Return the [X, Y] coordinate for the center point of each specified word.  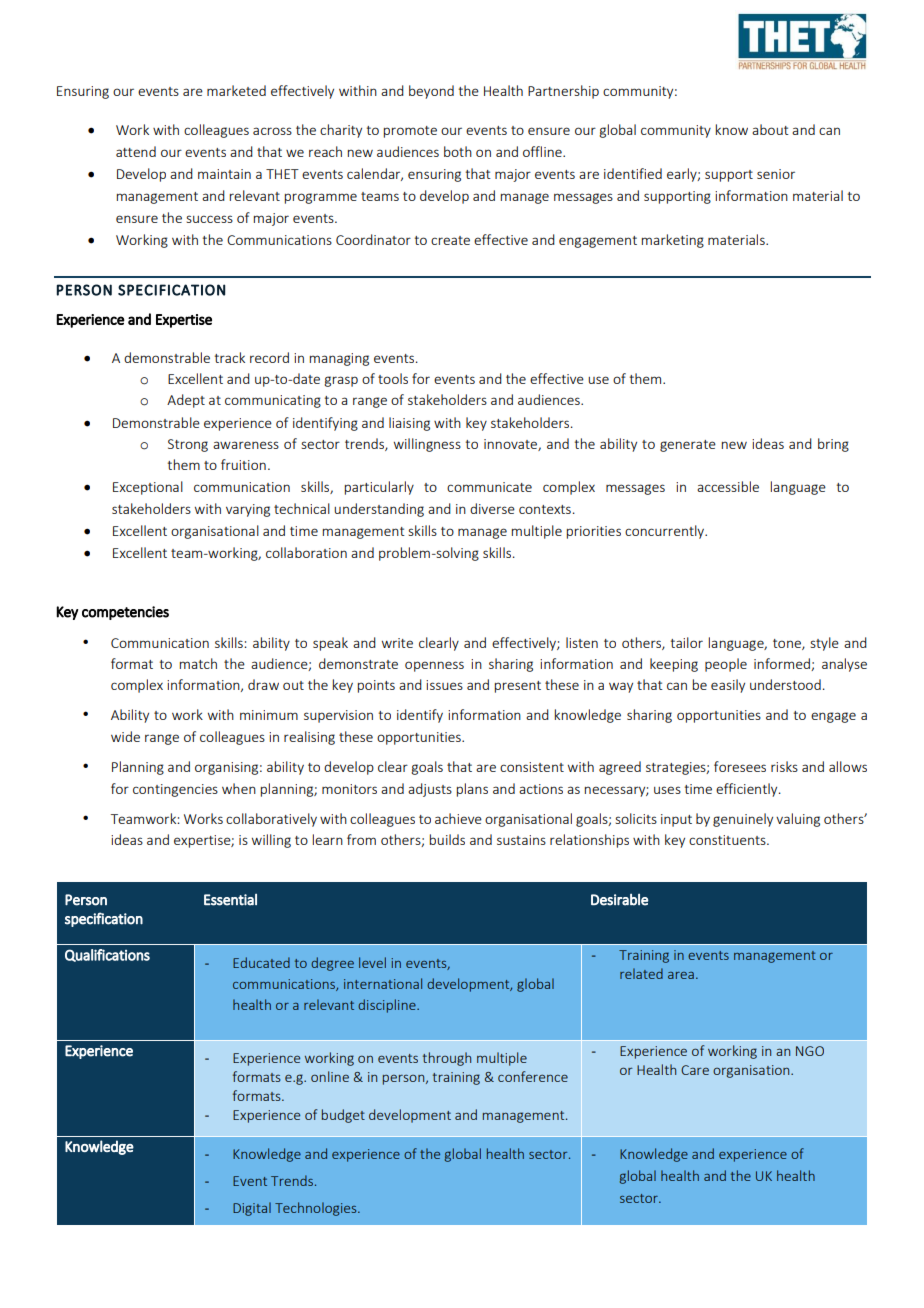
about [770, 129]
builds [447, 839]
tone [788, 644]
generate [688, 446]
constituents [728, 840]
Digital [252, 1209]
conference [533, 1076]
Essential [230, 900]
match [198, 663]
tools [393, 378]
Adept [186, 401]
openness [434, 666]
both [458, 151]
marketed [236, 90]
